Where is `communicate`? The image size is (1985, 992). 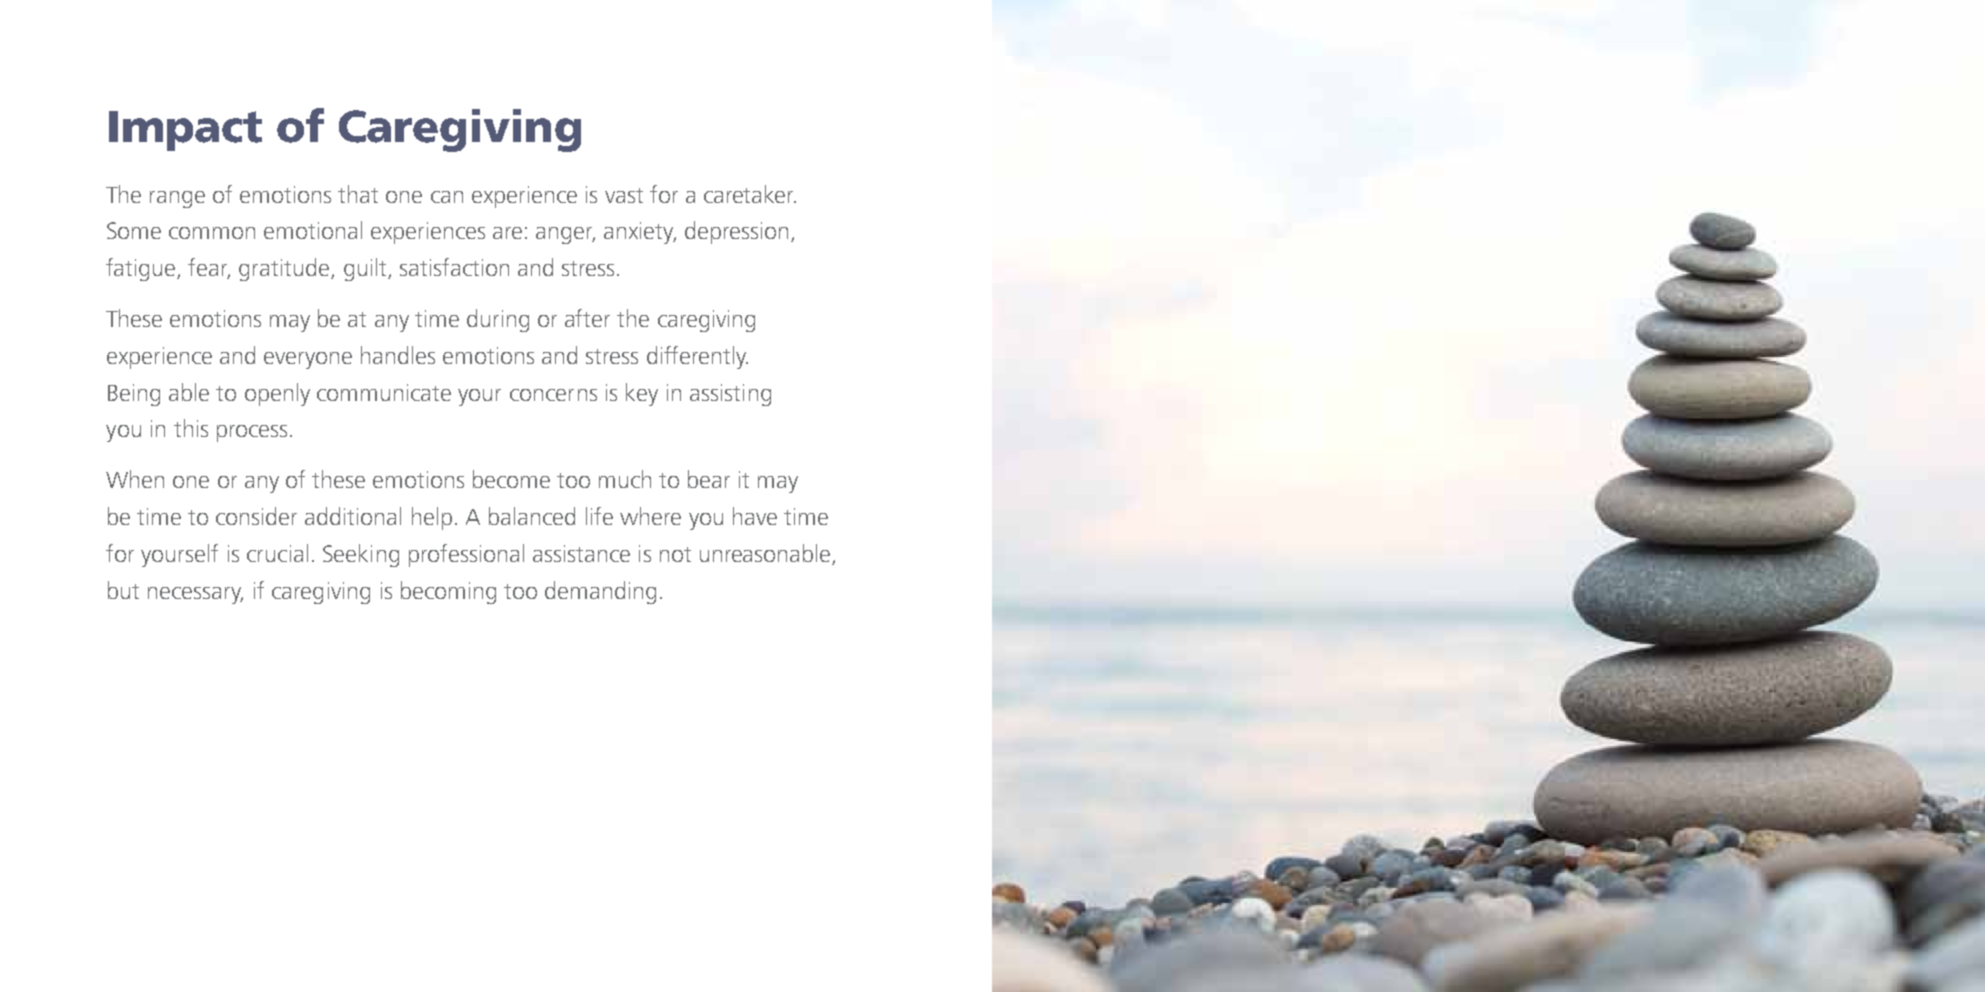 communicate is located at coordinates (384, 392).
